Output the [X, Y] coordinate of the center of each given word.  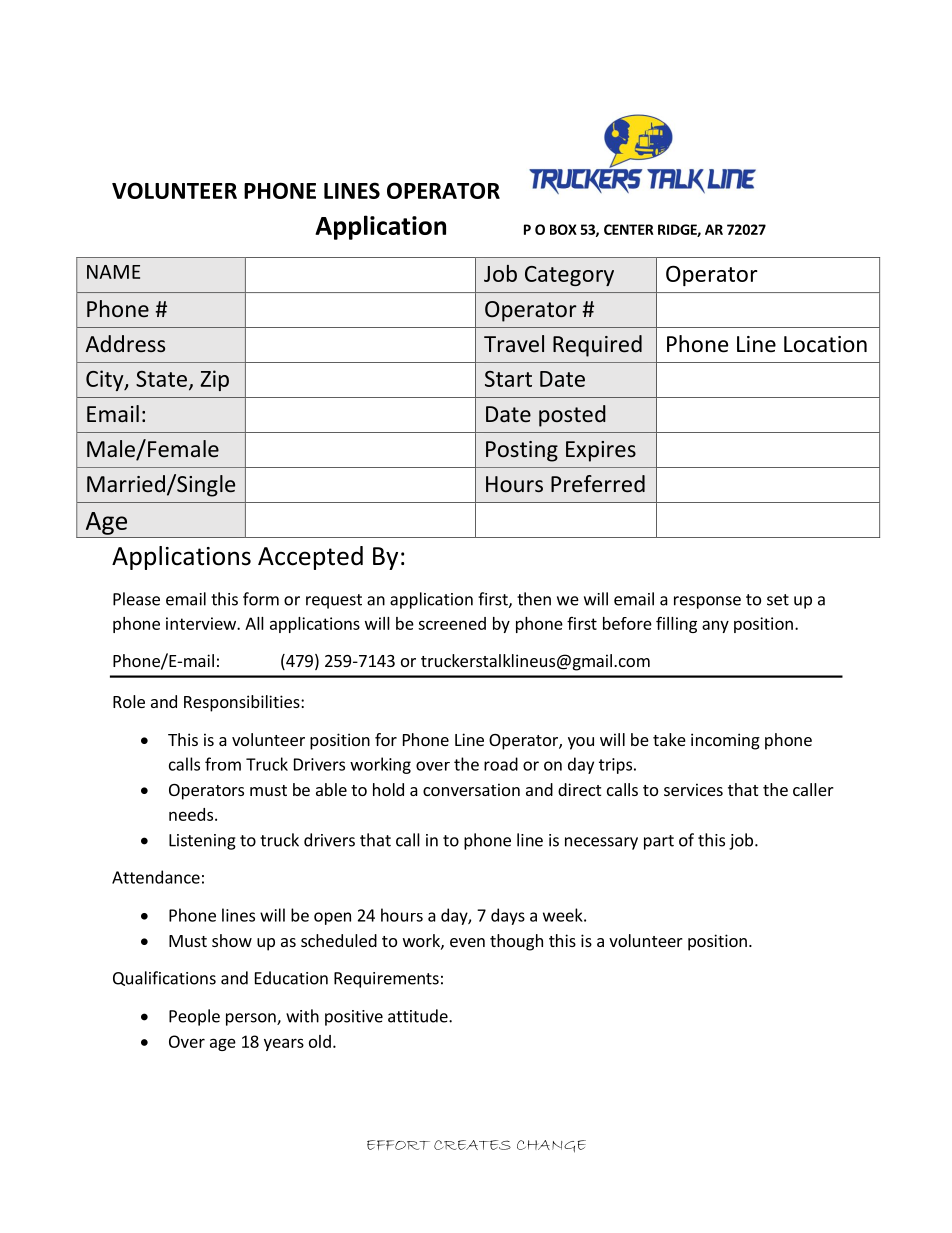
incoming [725, 741]
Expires [601, 451]
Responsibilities [243, 703]
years [284, 1044]
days [508, 916]
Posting [522, 451]
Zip [214, 380]
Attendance [156, 877]
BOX [563, 229]
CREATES [472, 1145]
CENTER [629, 229]
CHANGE [551, 1146]
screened [452, 623]
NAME [113, 272]
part [659, 842]
